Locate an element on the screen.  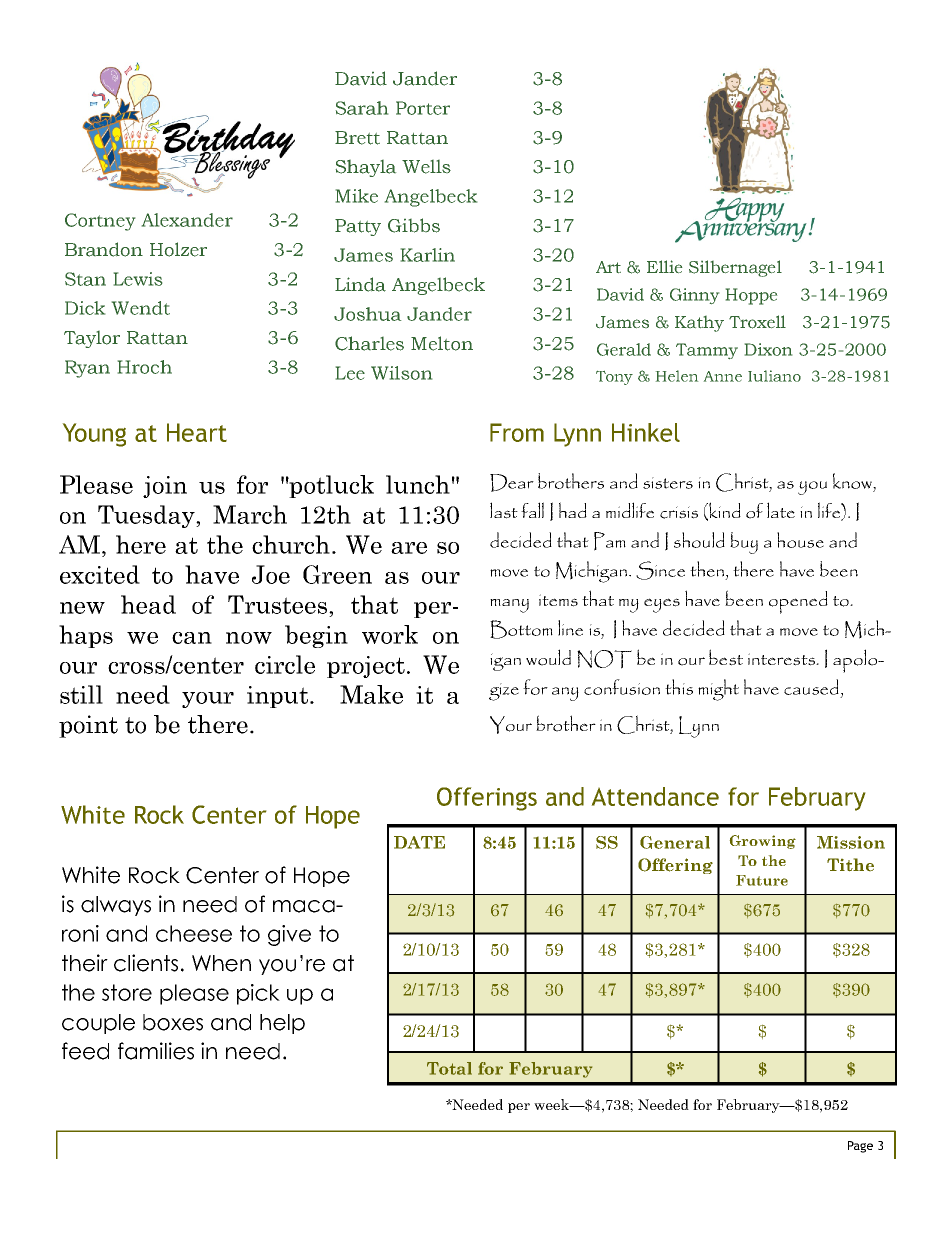
families is located at coordinates (156, 1051).
